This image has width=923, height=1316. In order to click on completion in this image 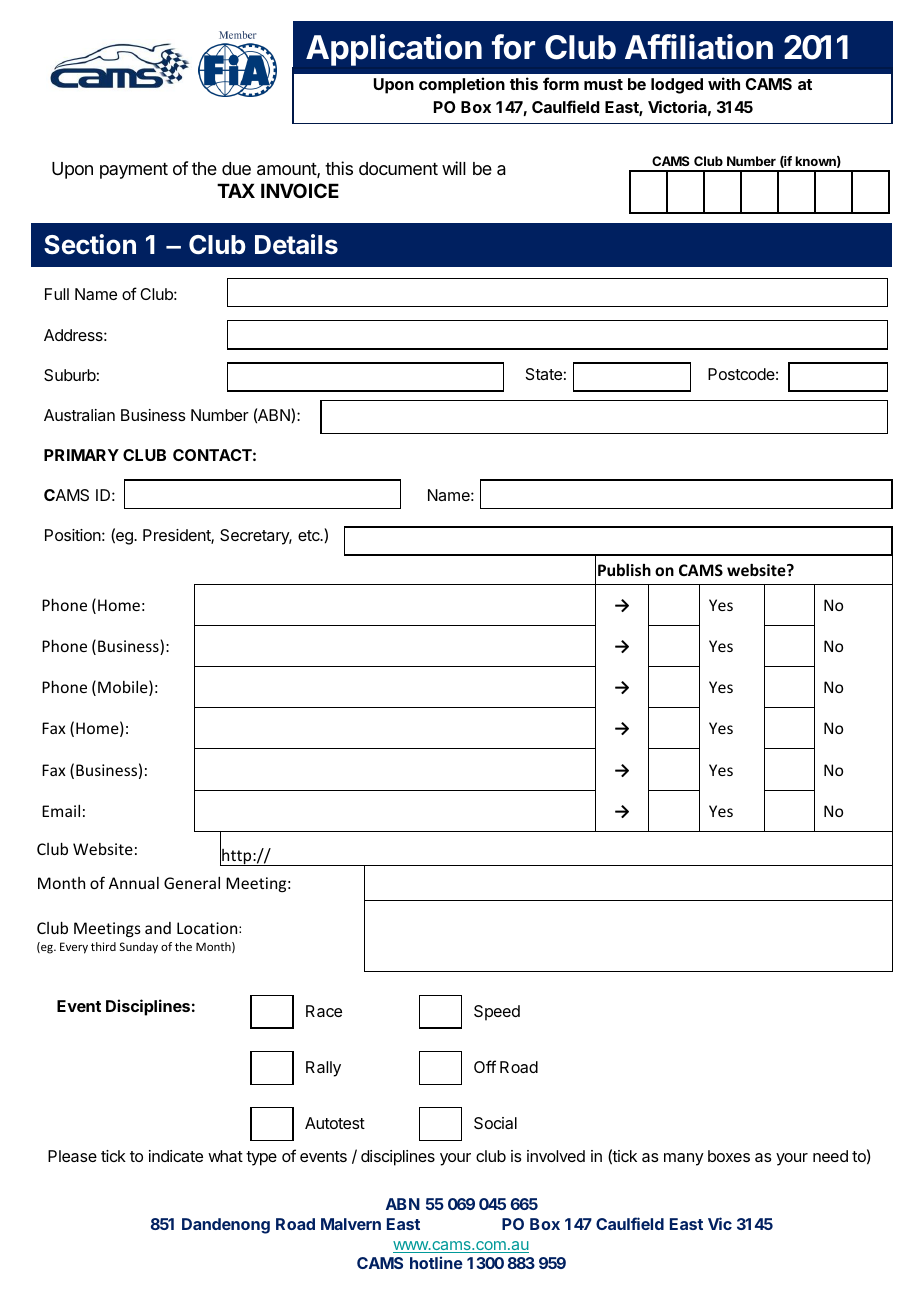, I will do `click(462, 85)`.
